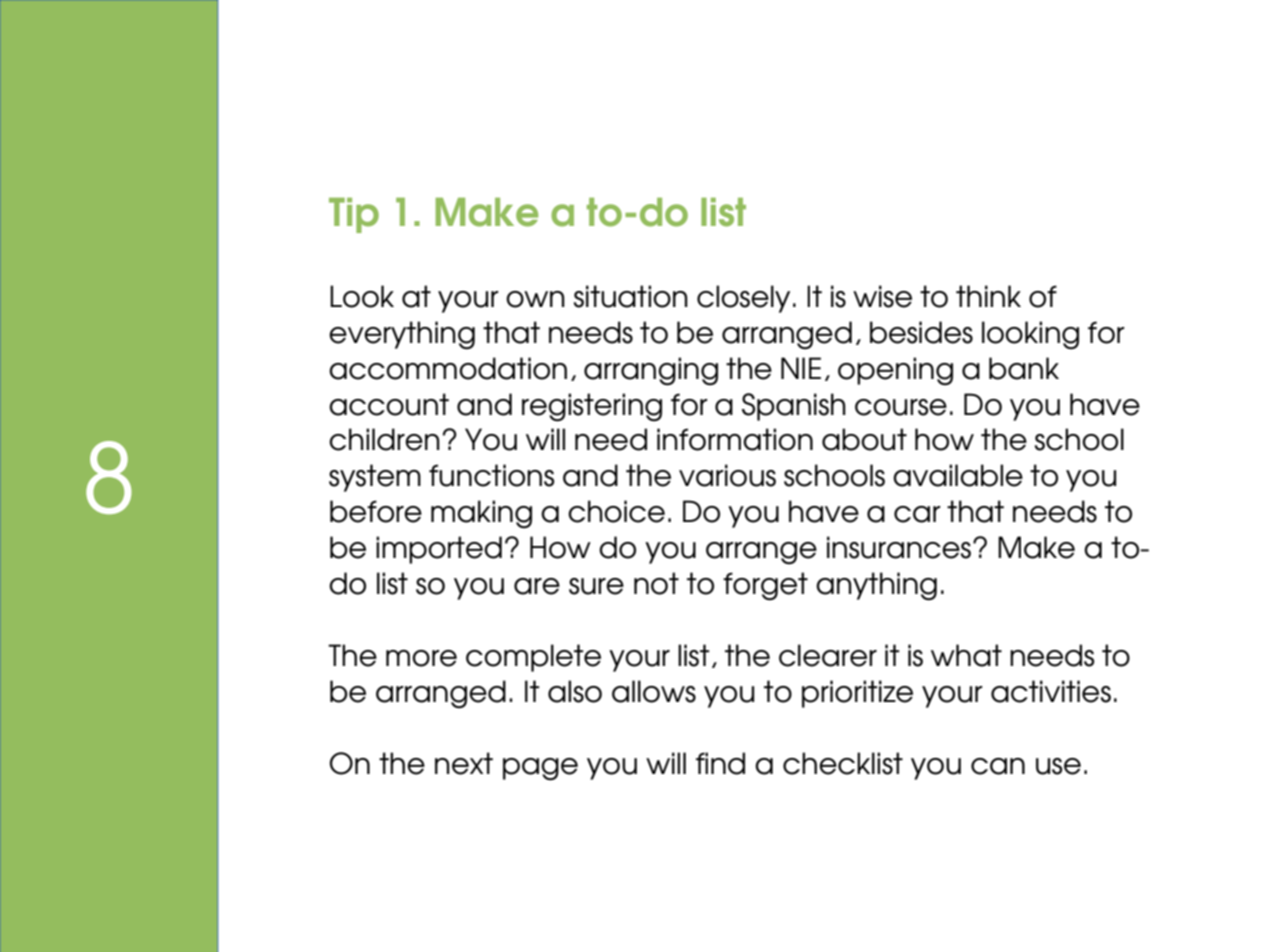  Describe the element at coordinates (354, 215) in the image. I see `Tip` at that location.
